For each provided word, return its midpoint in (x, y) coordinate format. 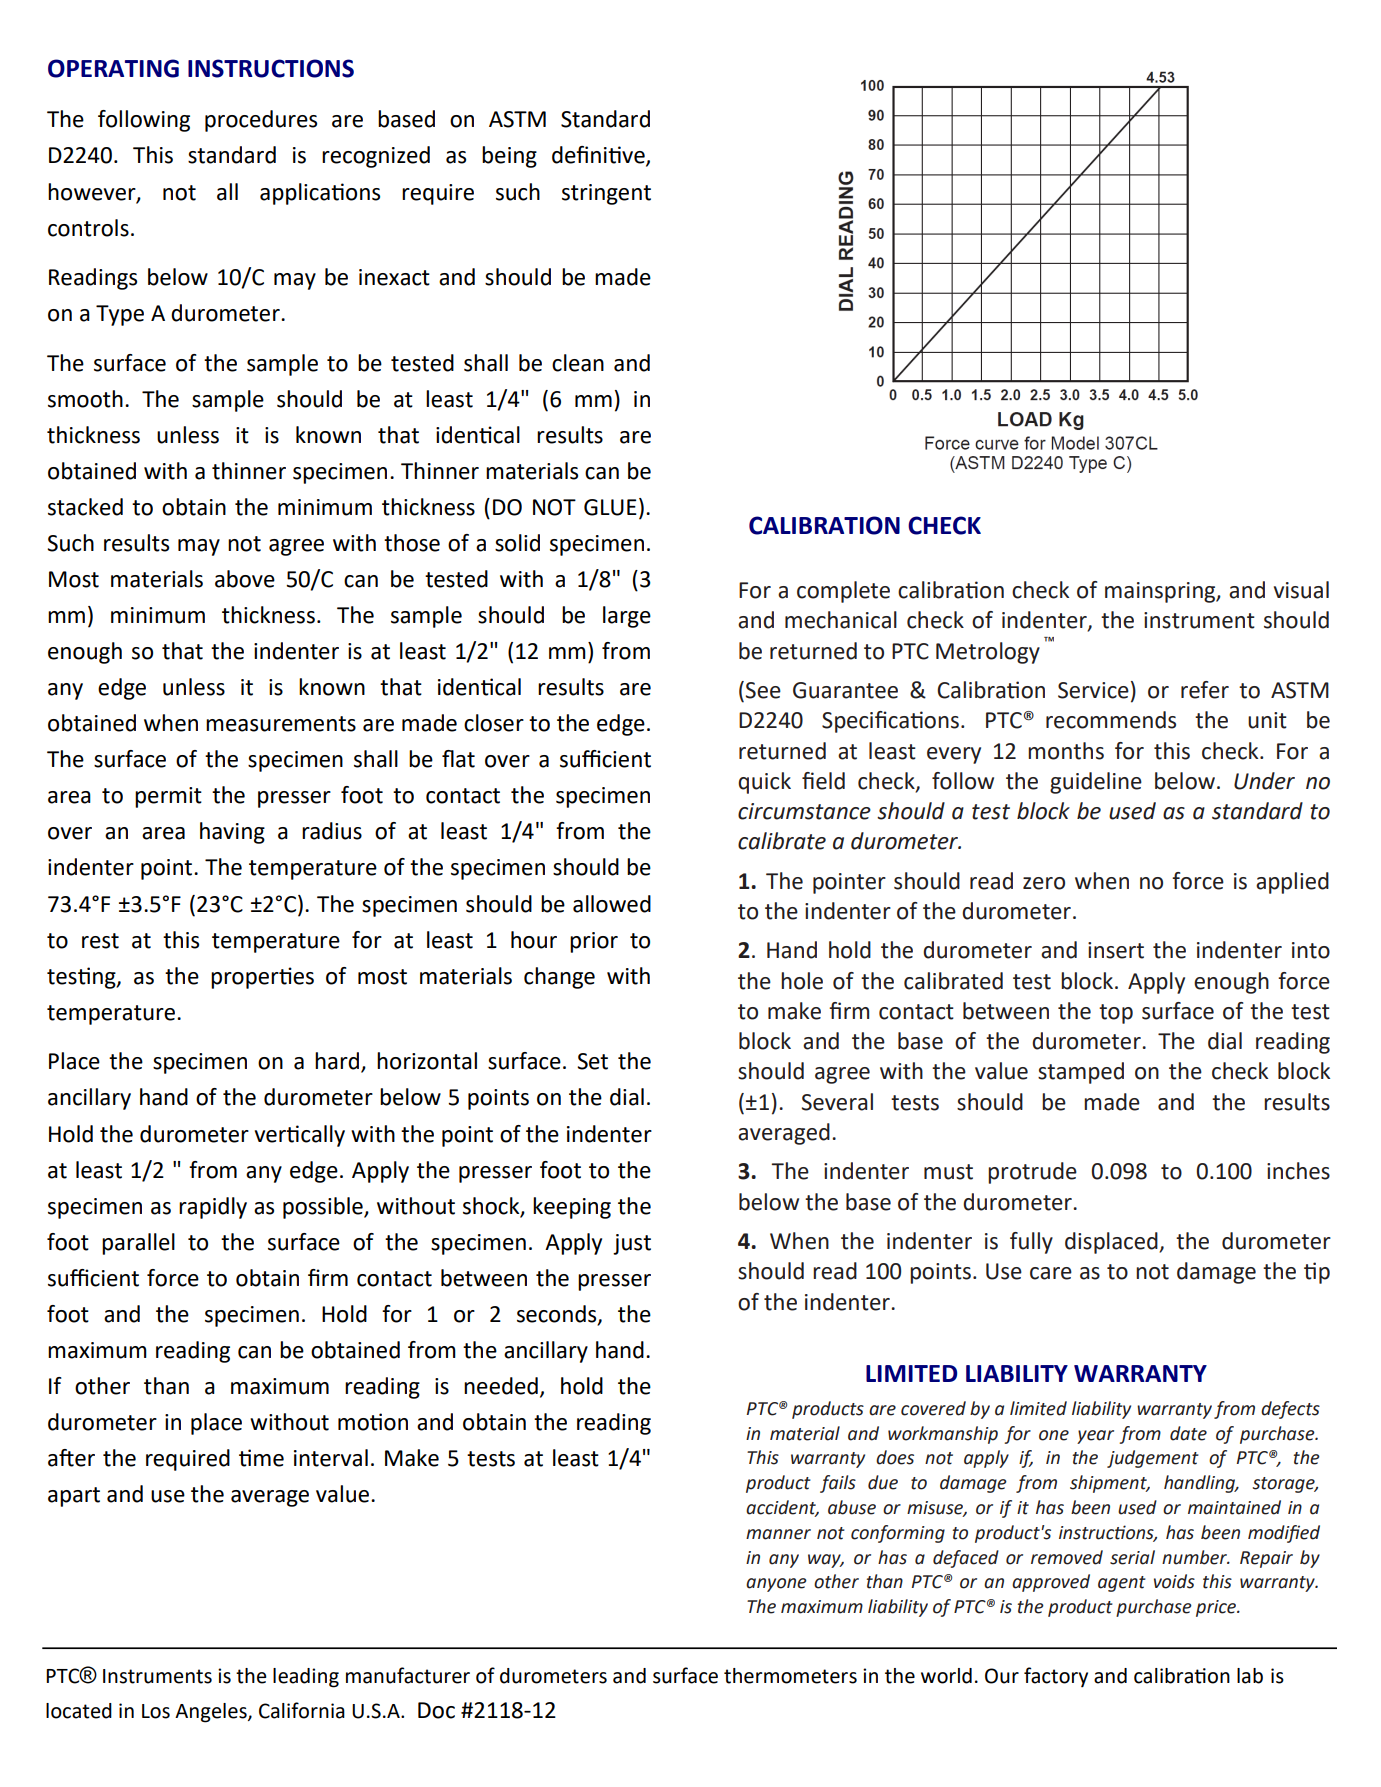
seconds (558, 1314)
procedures (261, 121)
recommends (1111, 720)
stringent (606, 194)
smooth (85, 399)
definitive (599, 156)
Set (592, 1061)
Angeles (212, 1713)
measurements (281, 724)
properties (262, 978)
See (763, 690)
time (261, 1458)
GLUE (610, 507)
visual (1301, 590)
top (1116, 1014)
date (1188, 1433)
